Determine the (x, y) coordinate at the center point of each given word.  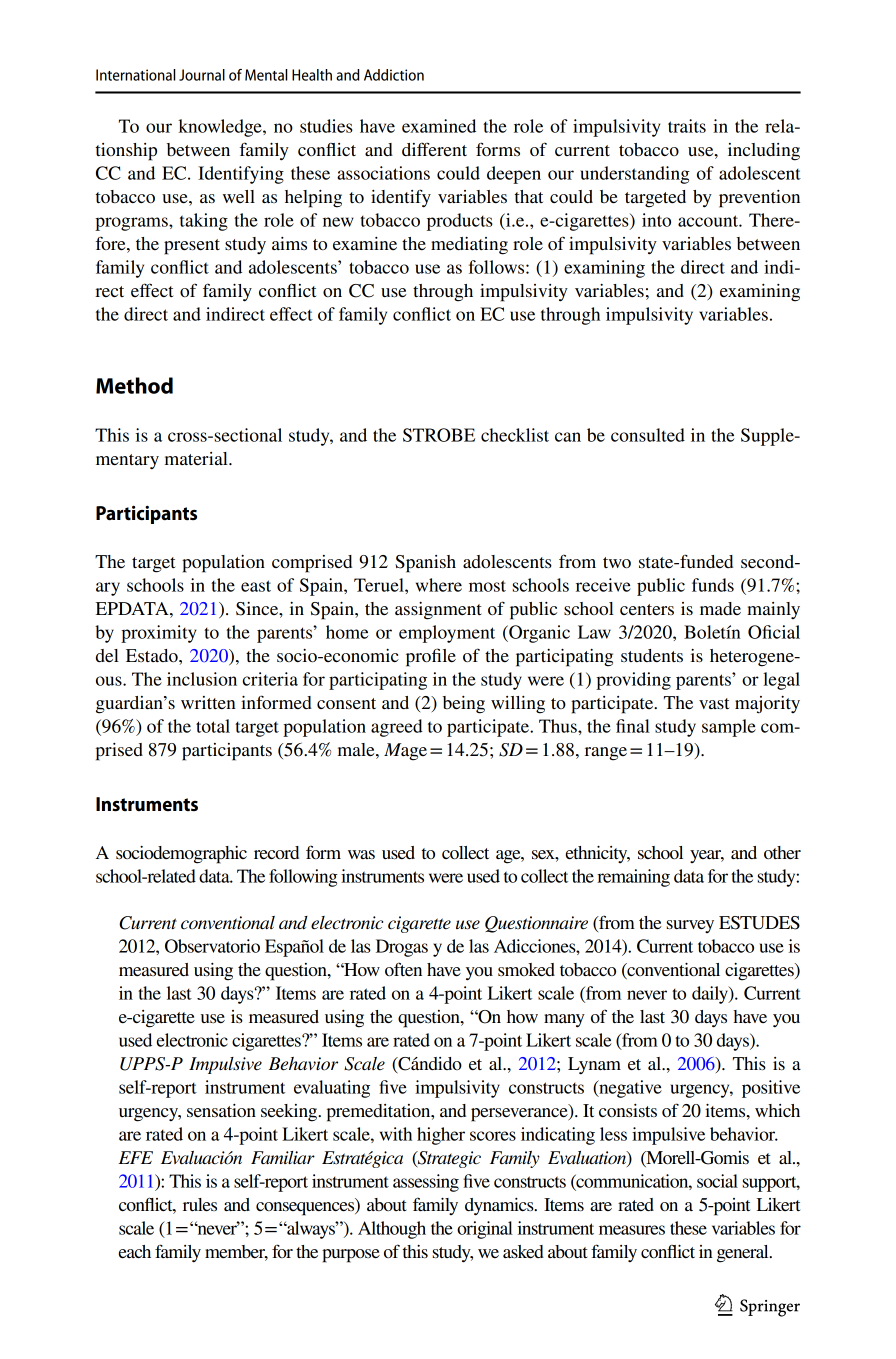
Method (134, 385)
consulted (648, 435)
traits (687, 126)
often (403, 969)
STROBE (439, 435)
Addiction (394, 75)
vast (714, 703)
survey (690, 926)
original (485, 1230)
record (276, 852)
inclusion (202, 679)
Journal (202, 75)
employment (447, 634)
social (717, 1181)
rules (200, 1204)
